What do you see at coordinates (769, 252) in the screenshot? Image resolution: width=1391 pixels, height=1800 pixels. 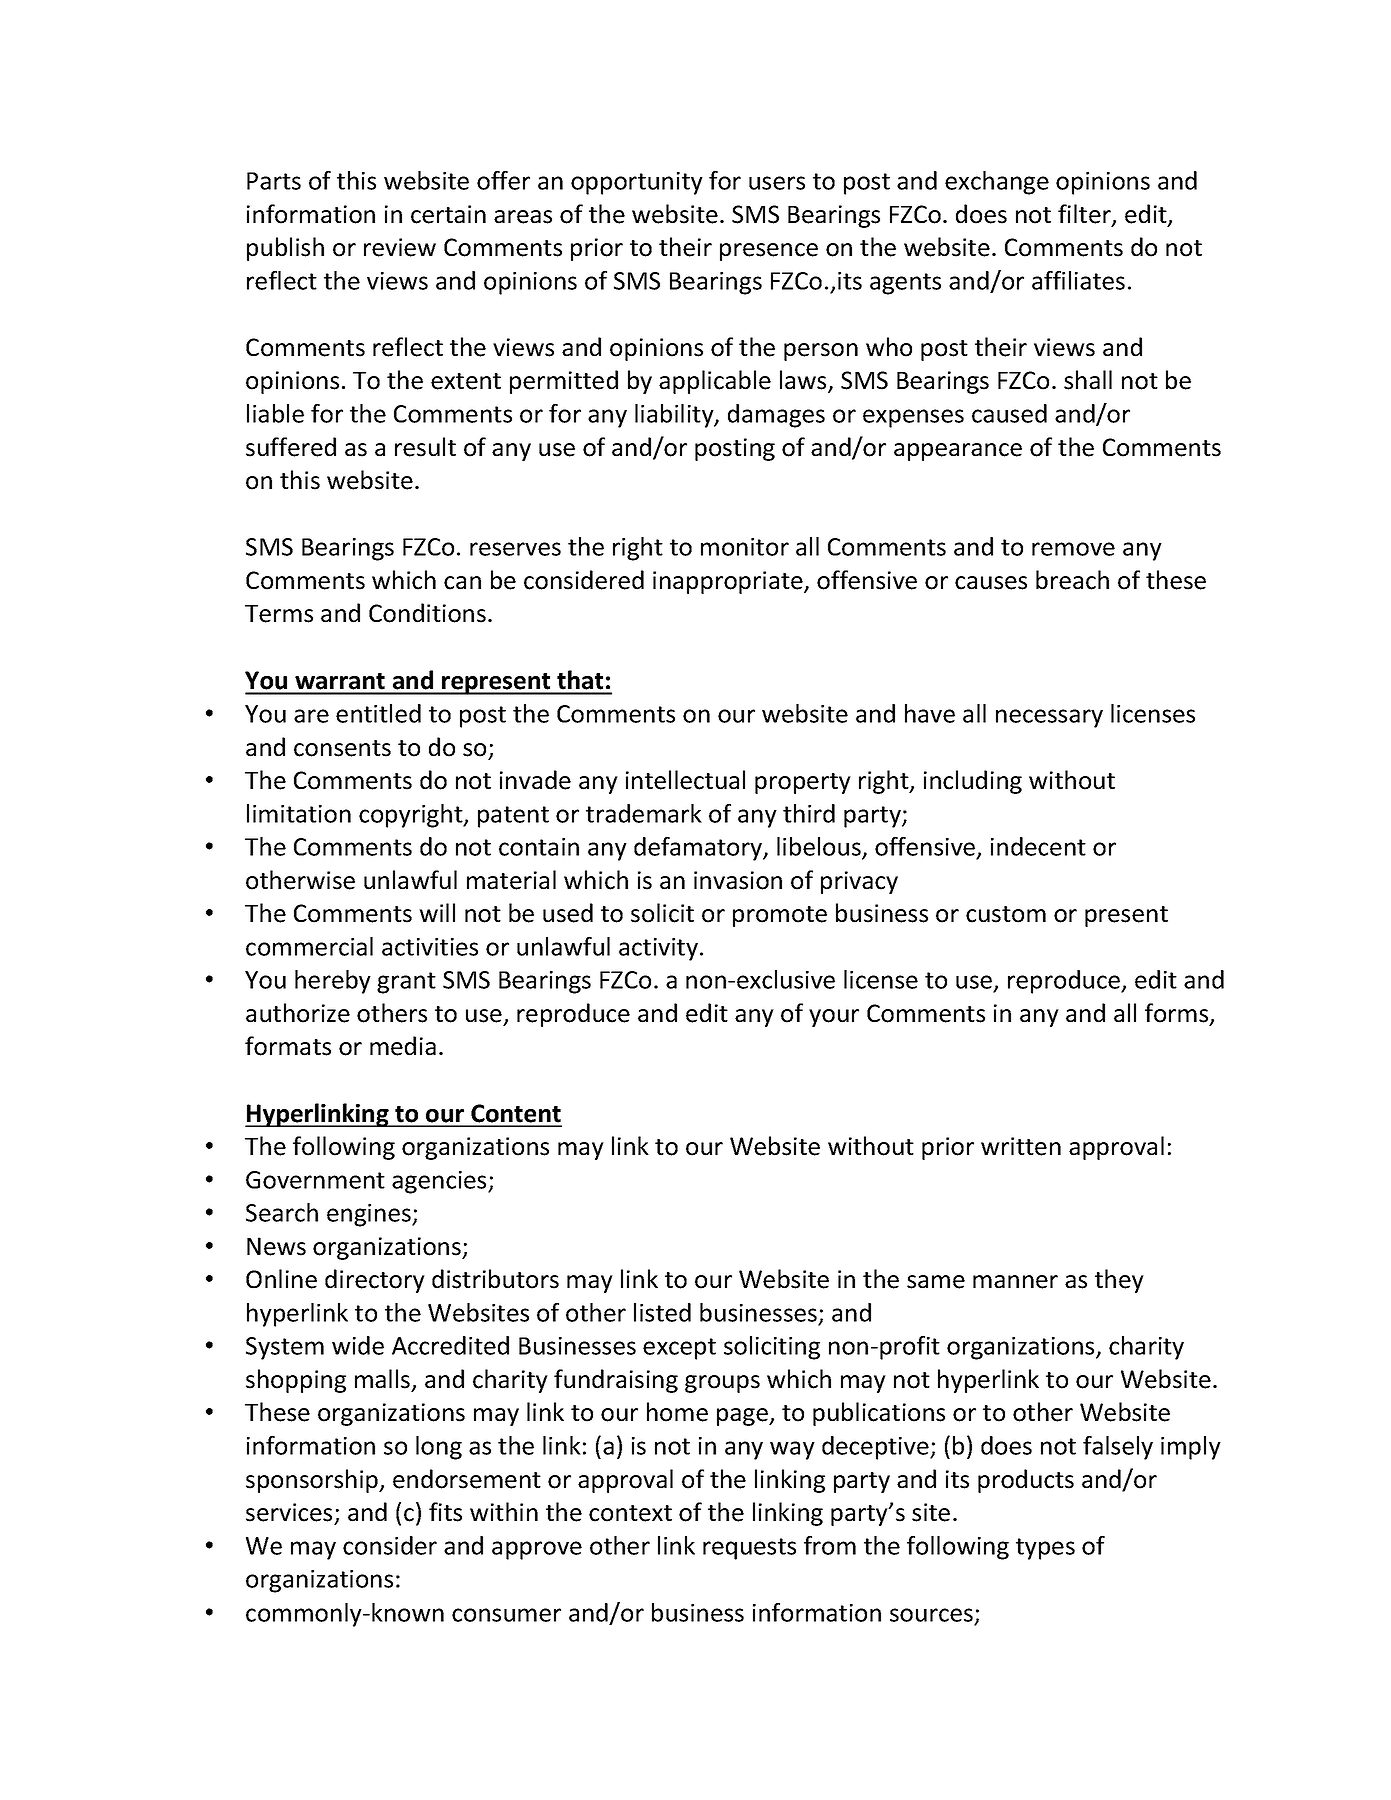 I see `presence` at bounding box center [769, 252].
